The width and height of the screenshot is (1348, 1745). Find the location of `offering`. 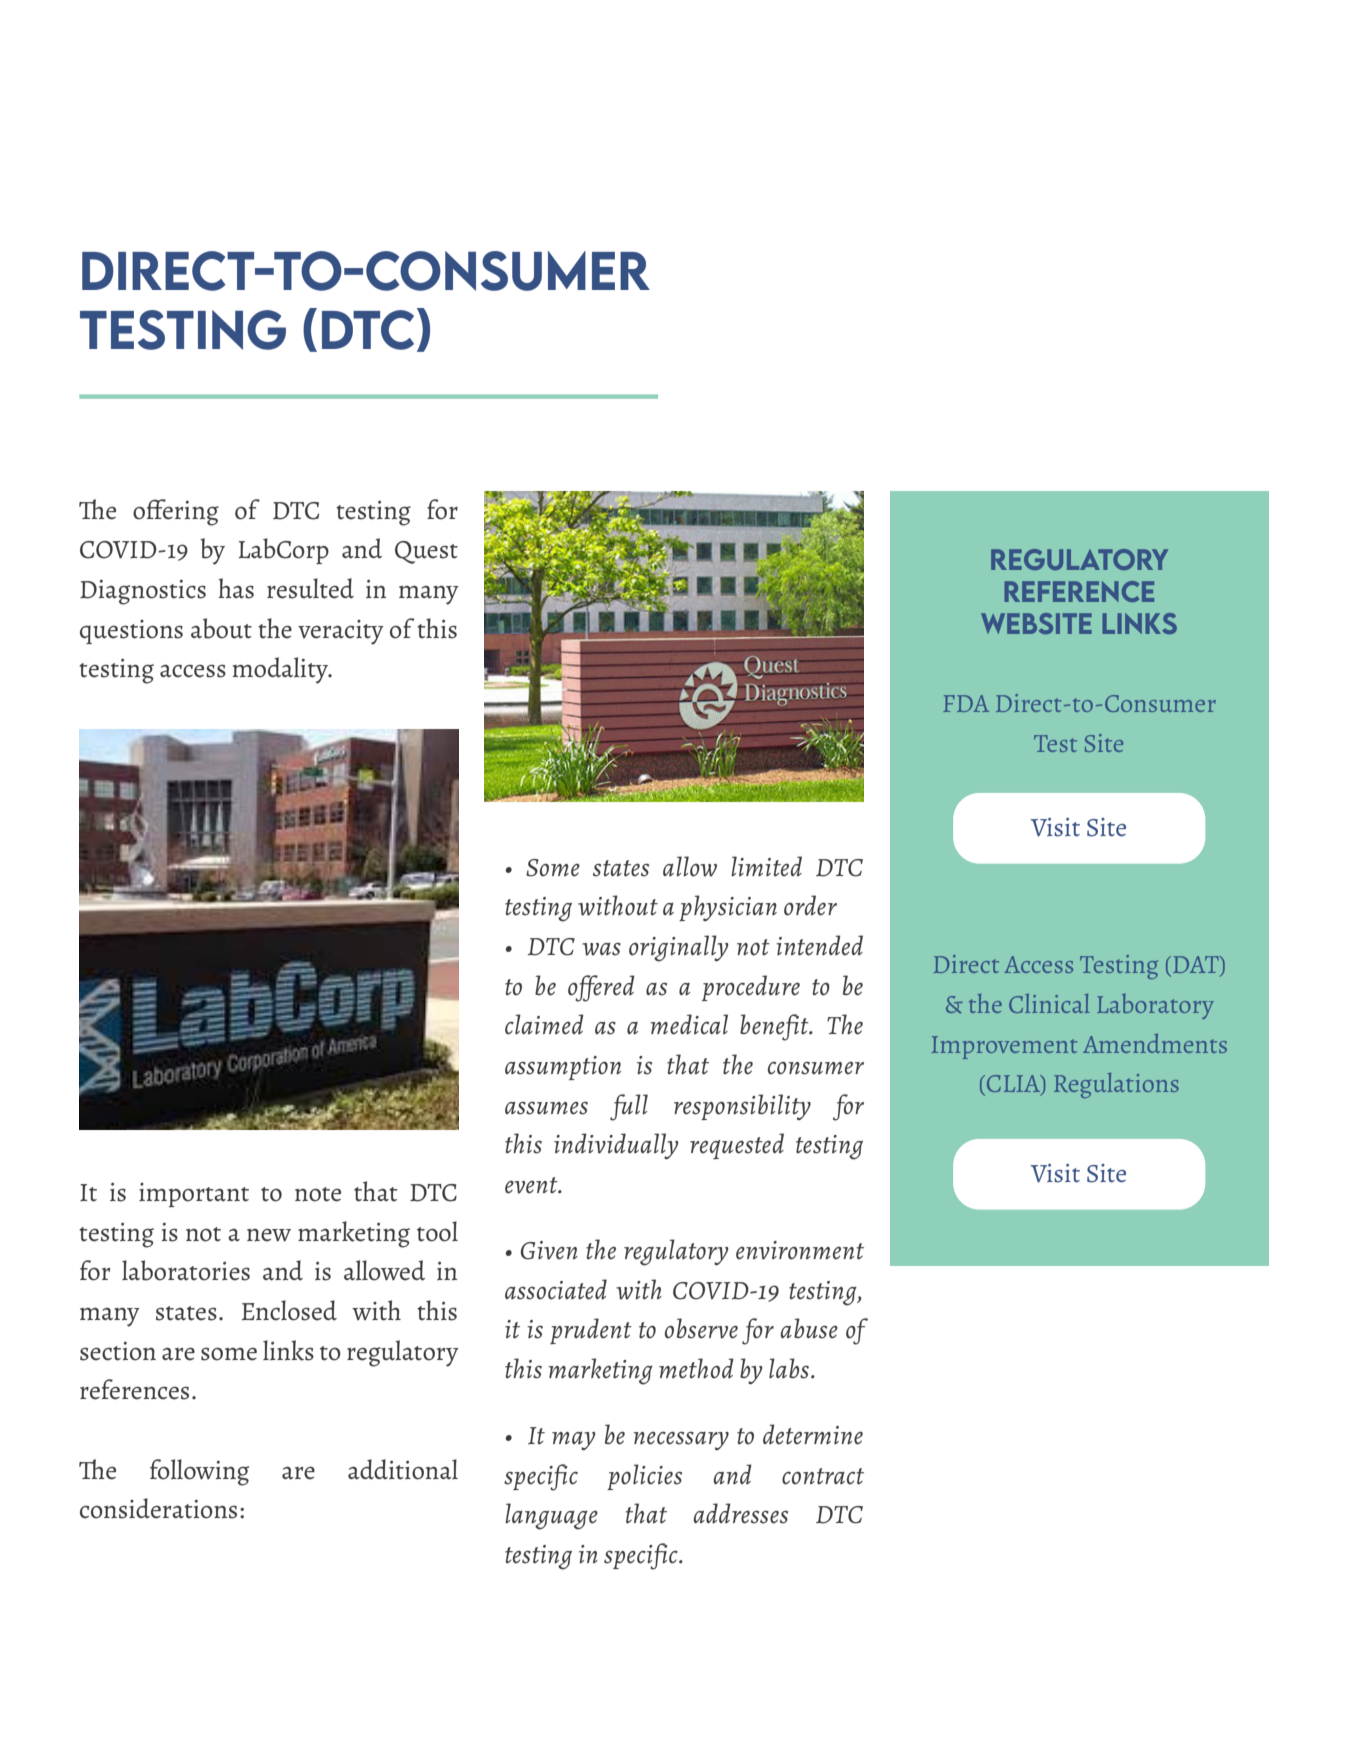

offering is located at coordinates (176, 512).
